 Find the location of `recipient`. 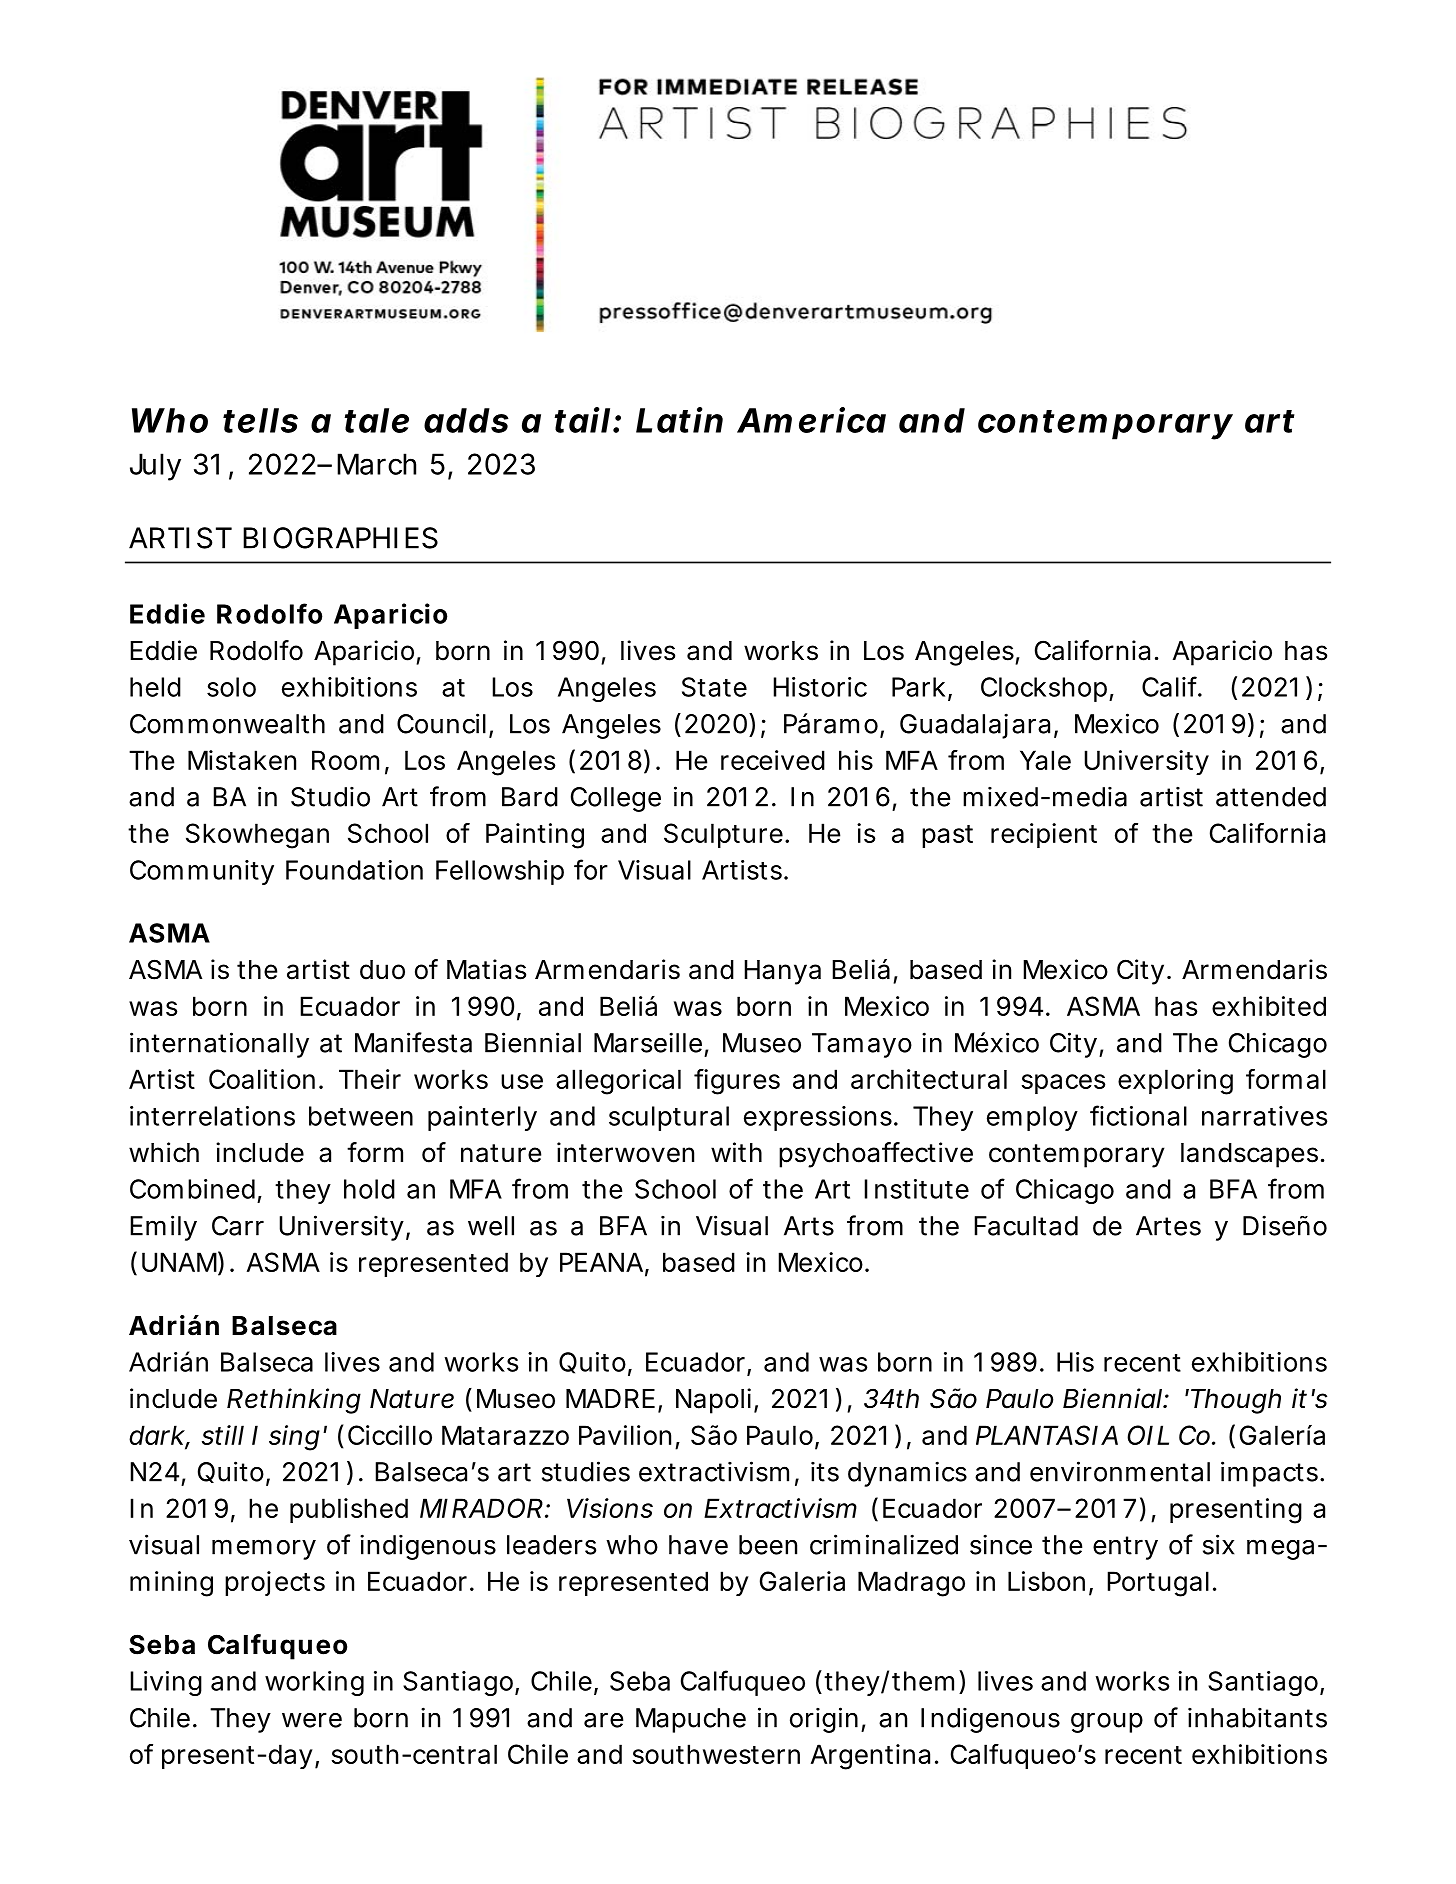

recipient is located at coordinates (1044, 835).
